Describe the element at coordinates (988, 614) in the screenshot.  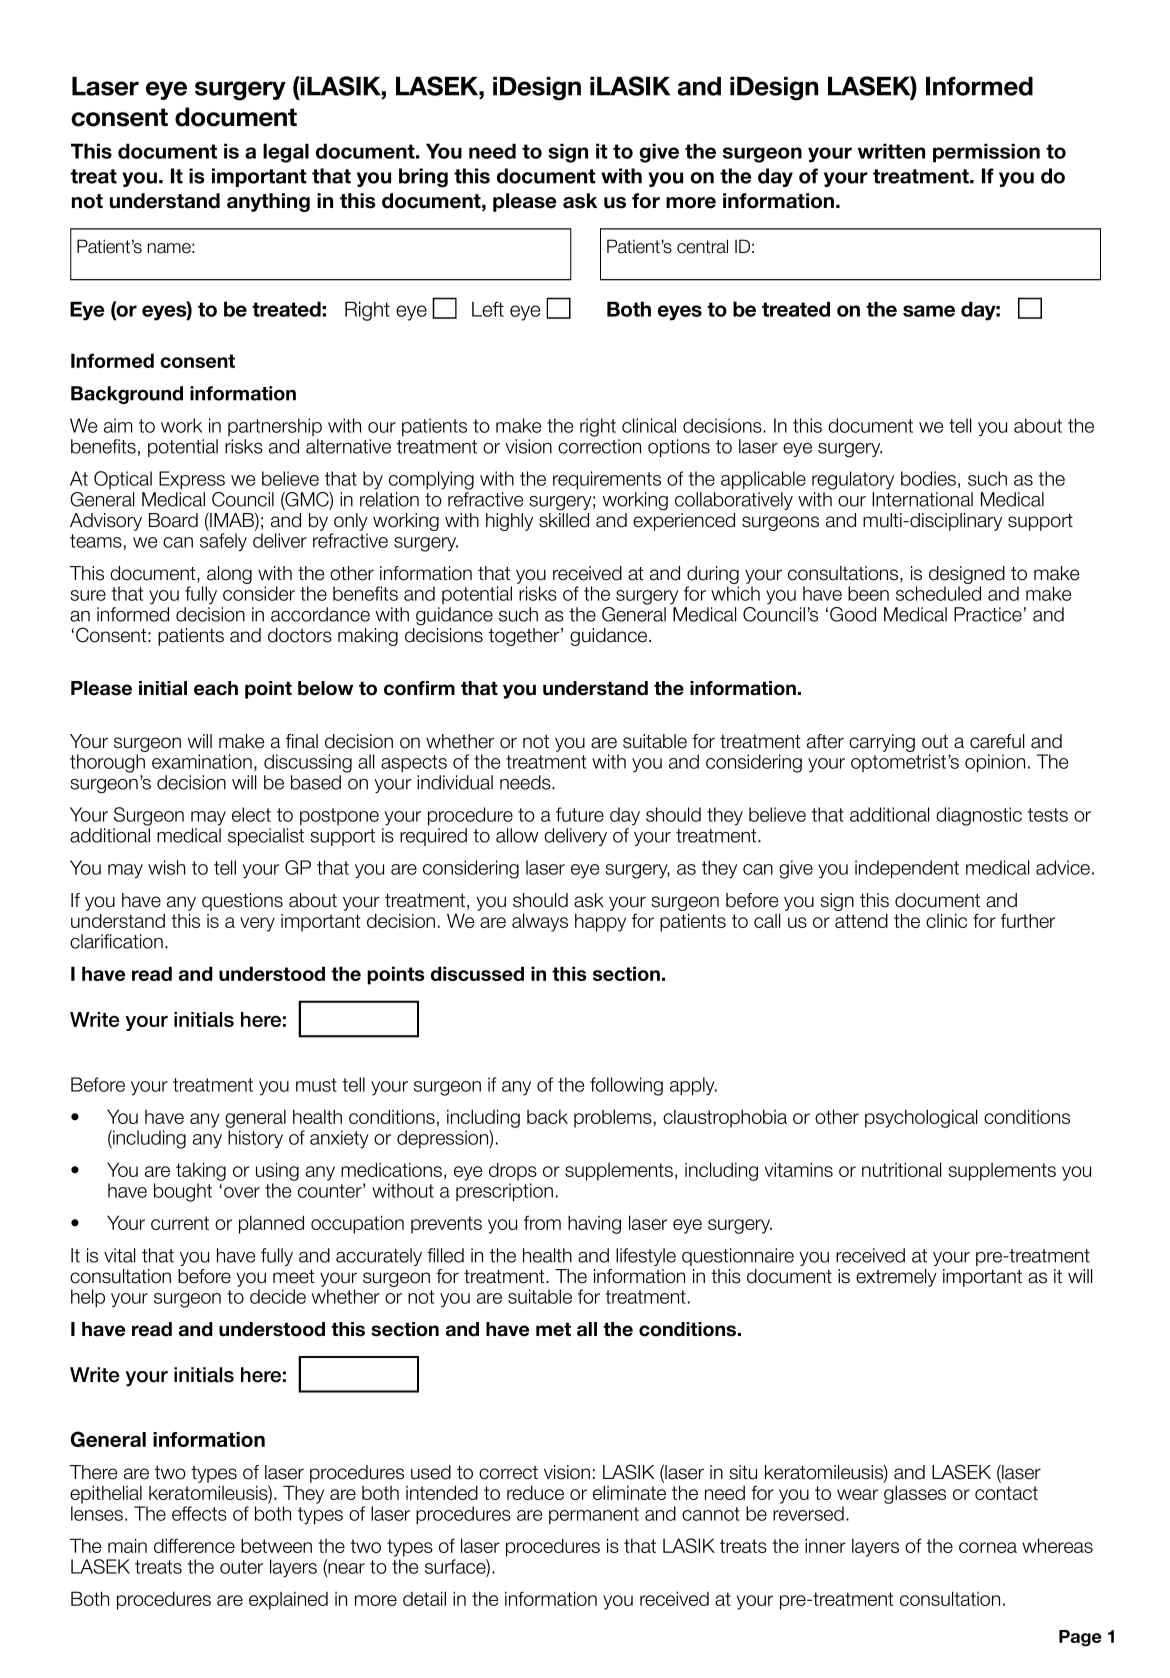
I see `Practice` at that location.
